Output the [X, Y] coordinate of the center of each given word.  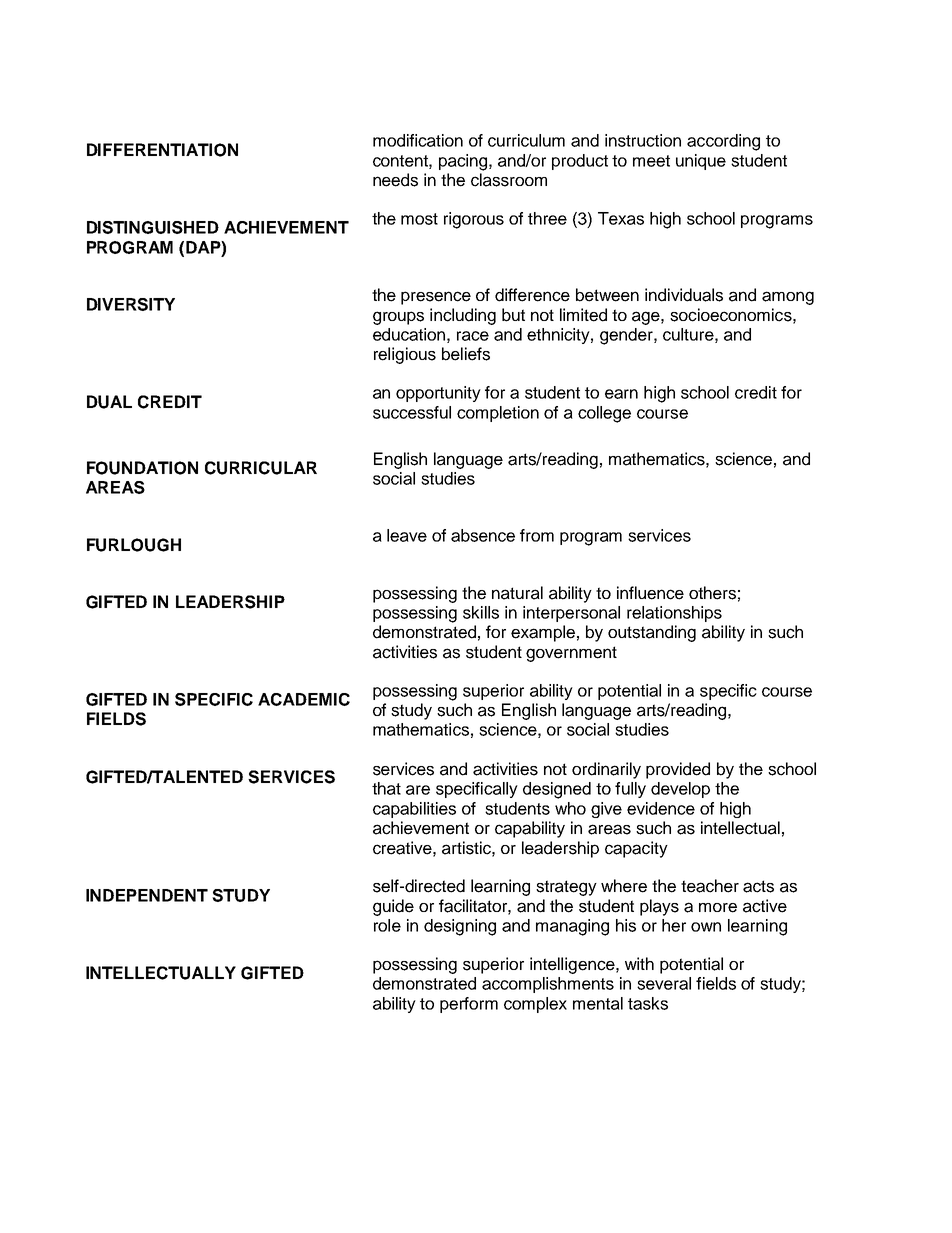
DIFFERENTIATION [162, 150]
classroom [509, 180]
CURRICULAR [261, 468]
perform [469, 1005]
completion [498, 414]
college [604, 414]
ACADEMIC [304, 699]
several [664, 983]
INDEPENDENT [147, 895]
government [571, 654]
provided [678, 770]
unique [701, 162]
